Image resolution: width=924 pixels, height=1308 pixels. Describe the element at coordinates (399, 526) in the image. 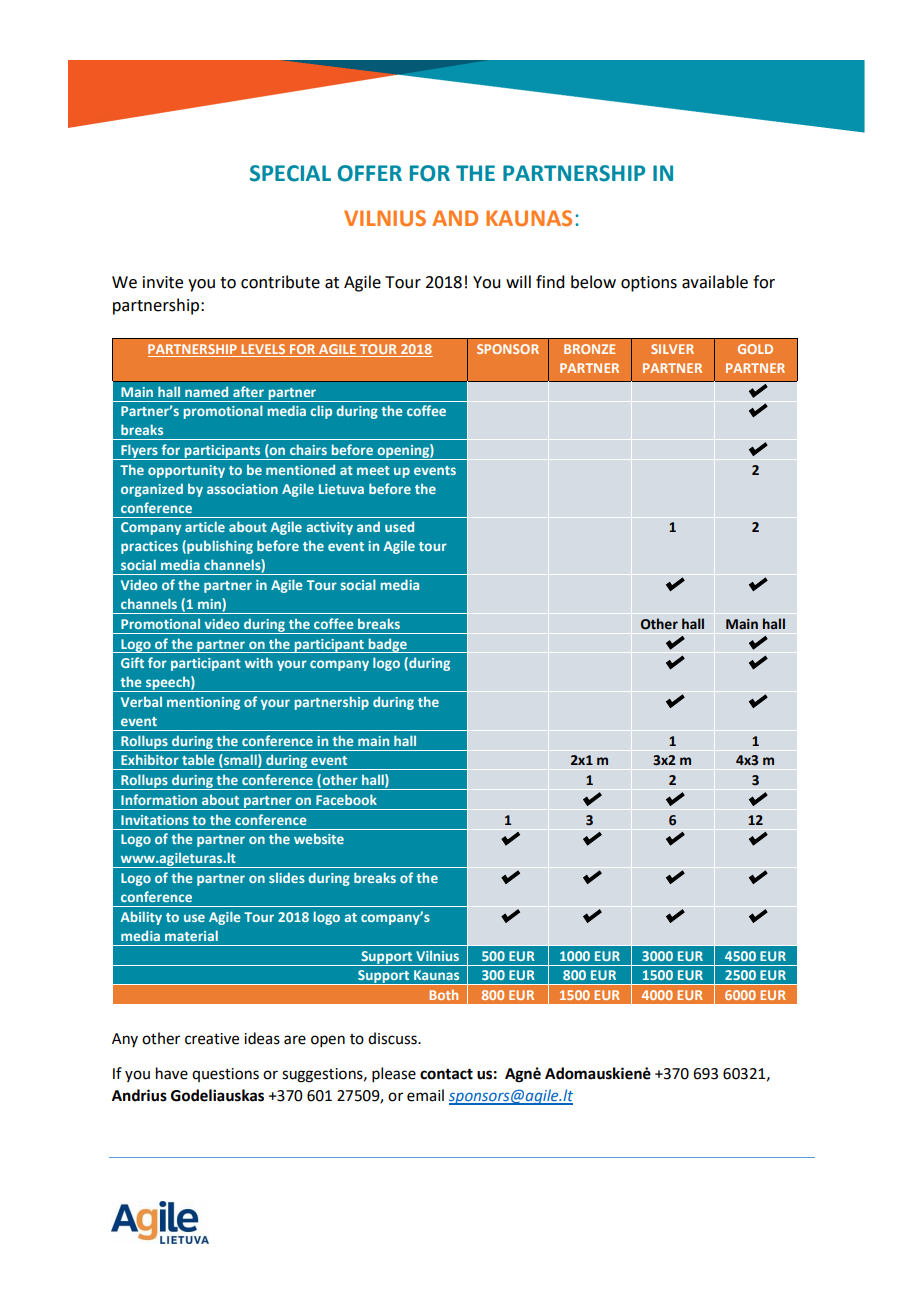

I see `used` at that location.
